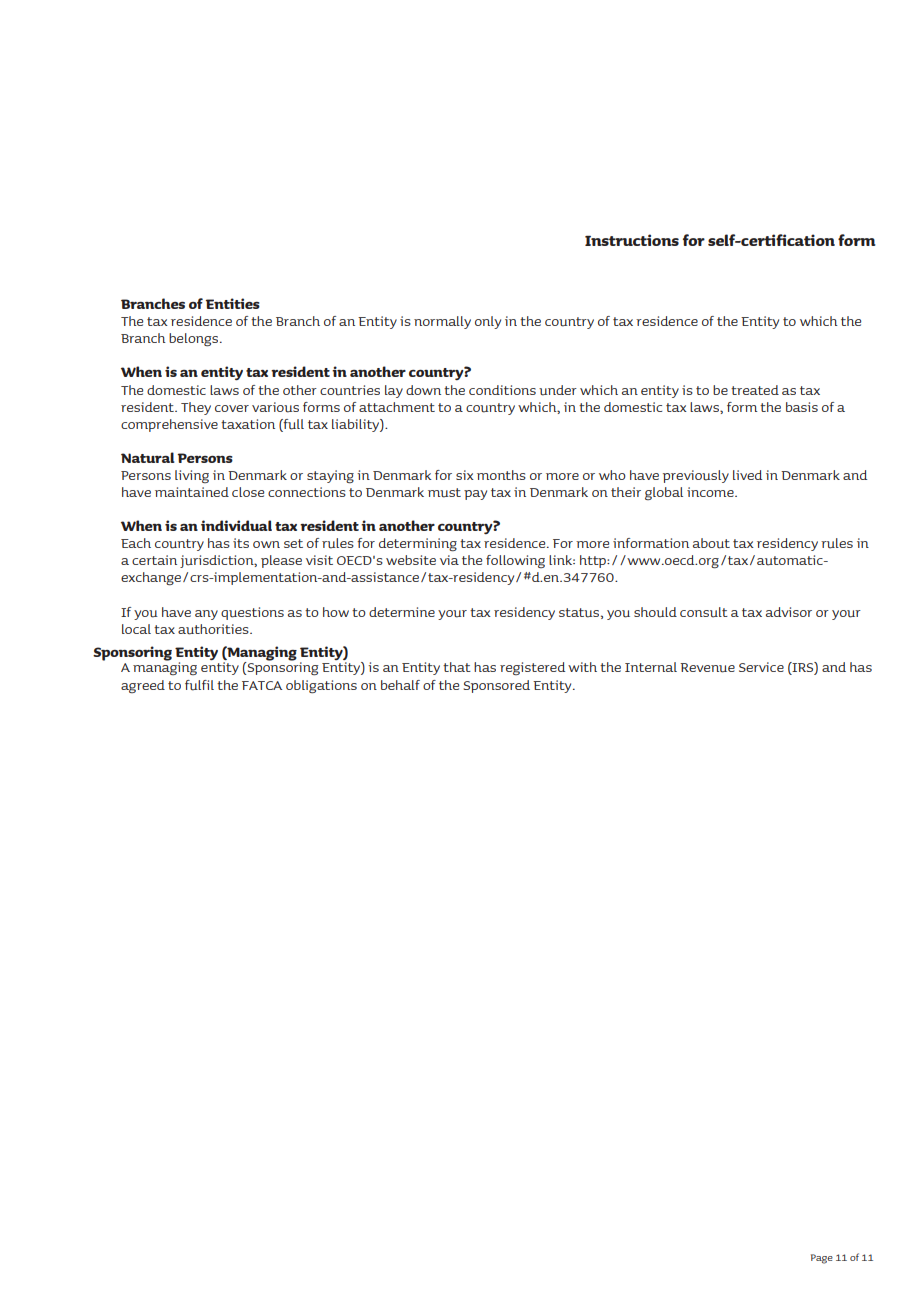  What do you see at coordinates (488, 322) in the image?
I see `only` at bounding box center [488, 322].
